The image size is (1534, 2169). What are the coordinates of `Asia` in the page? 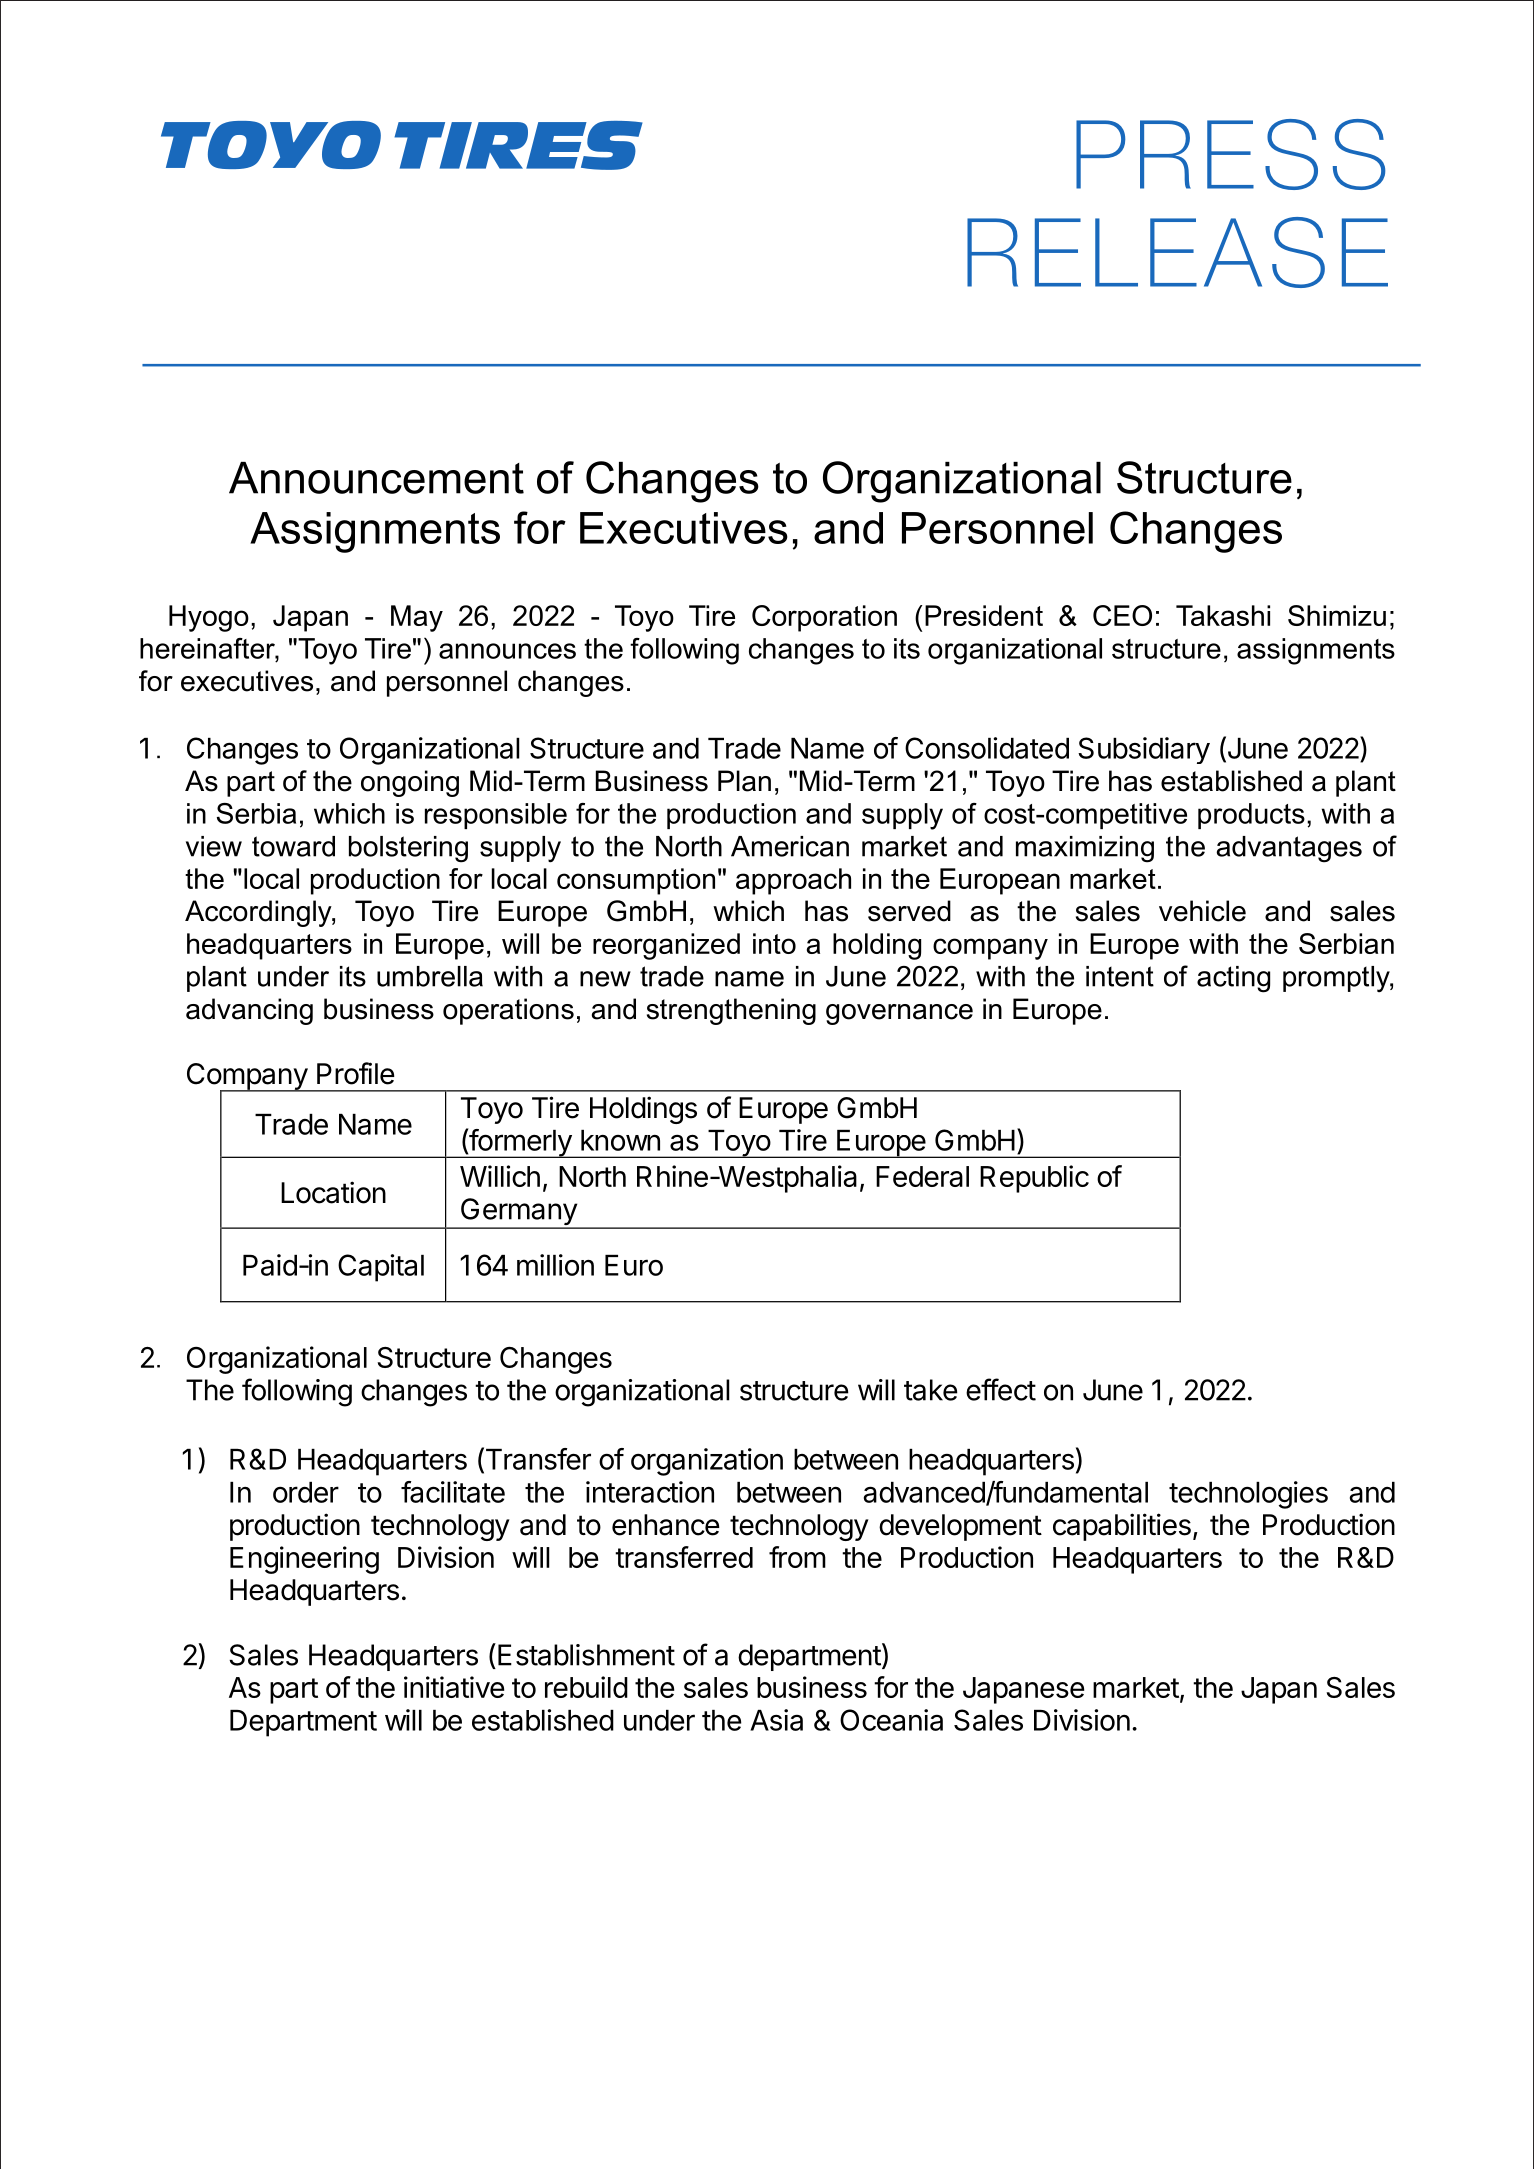 It's located at (776, 1720).
